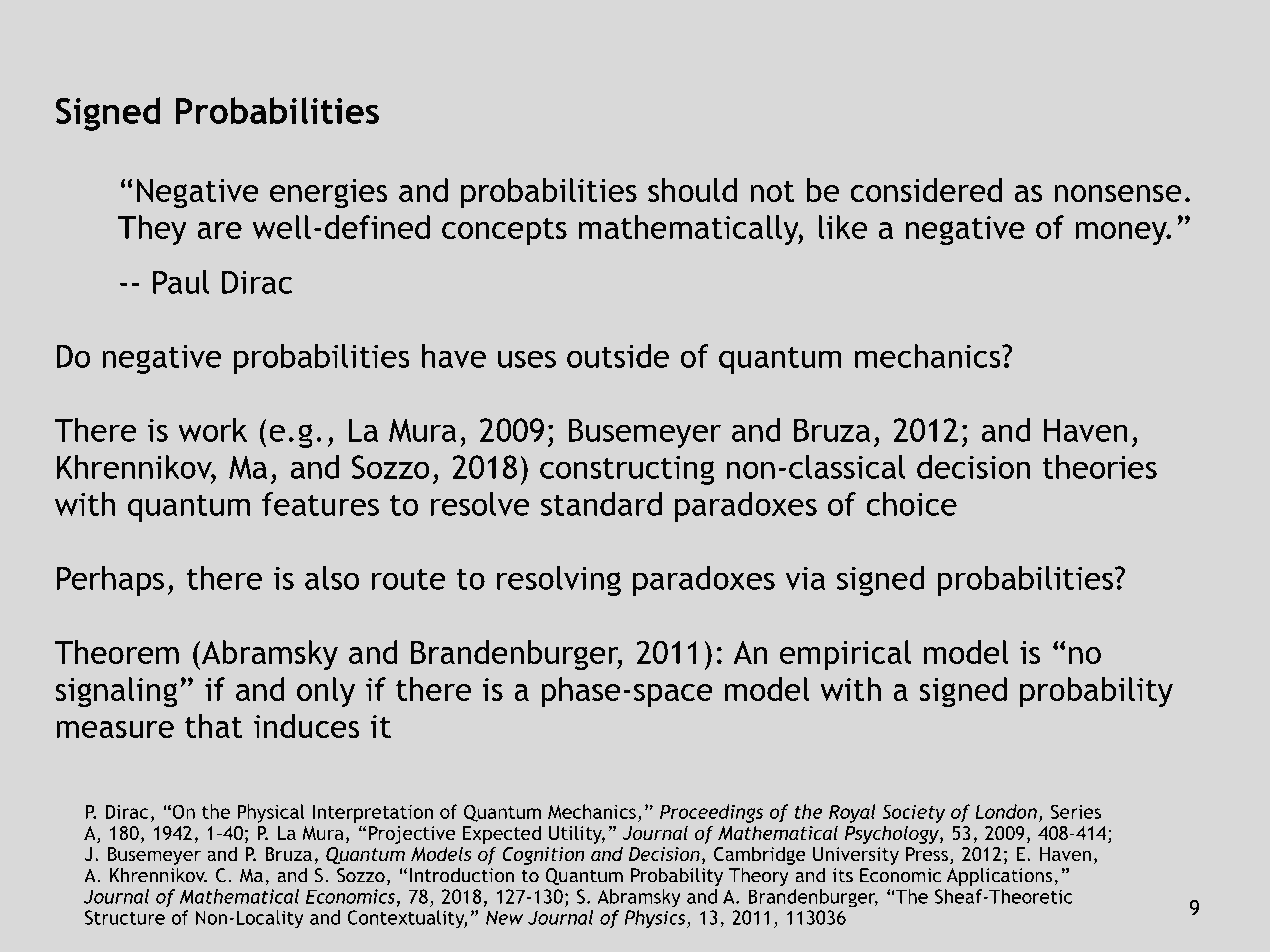  What do you see at coordinates (692, 190) in the page?
I see `should` at bounding box center [692, 190].
